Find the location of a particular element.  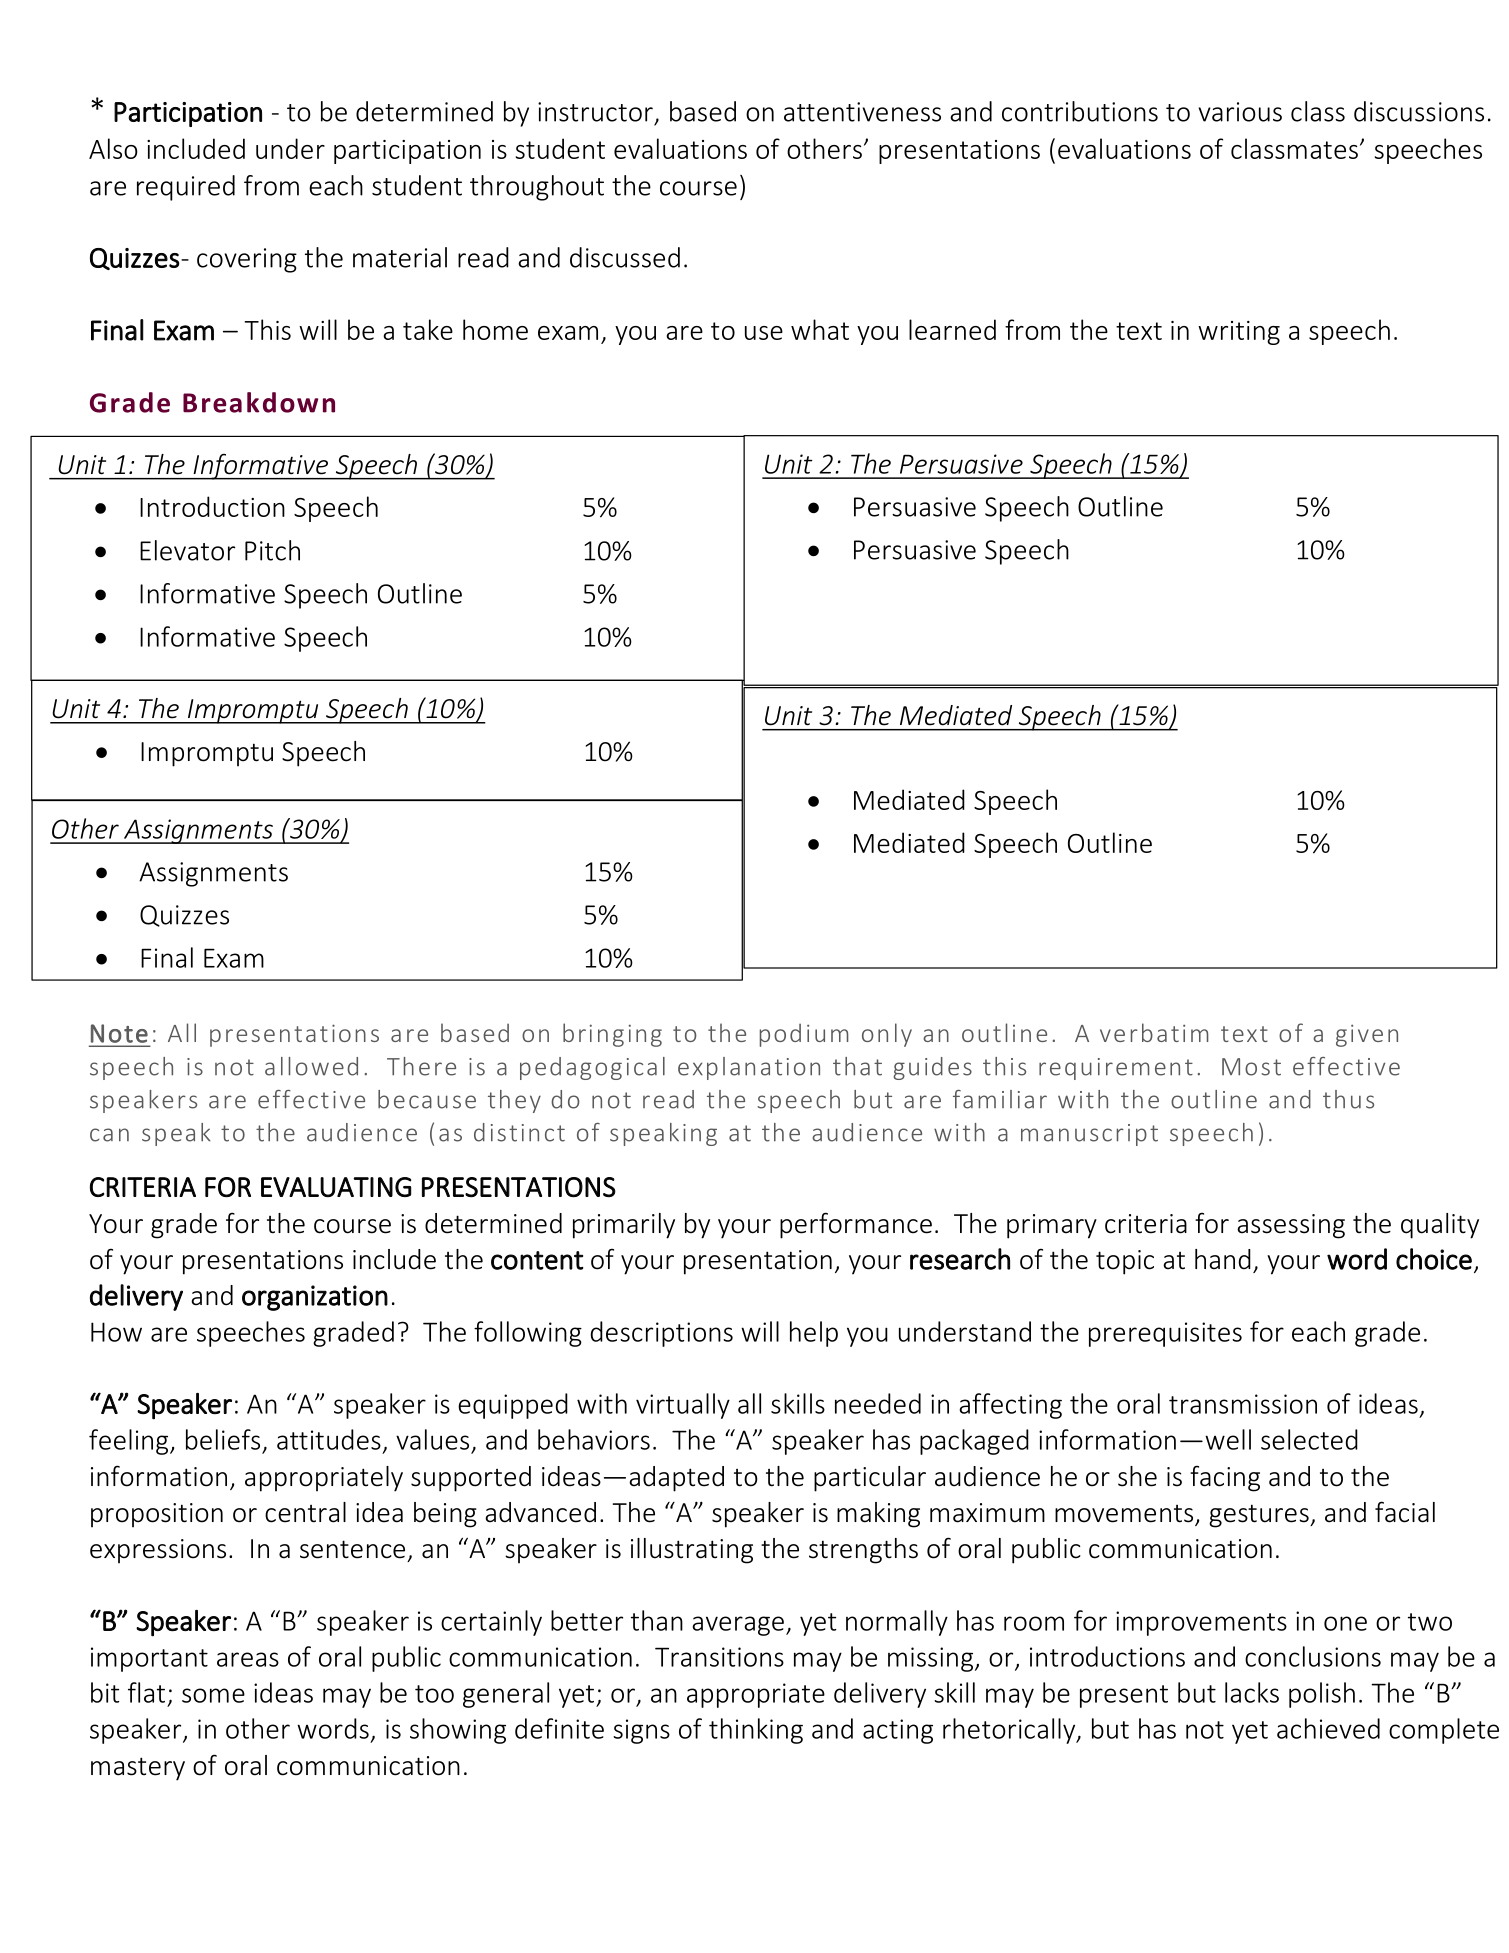

achieved is located at coordinates (1328, 1728).
